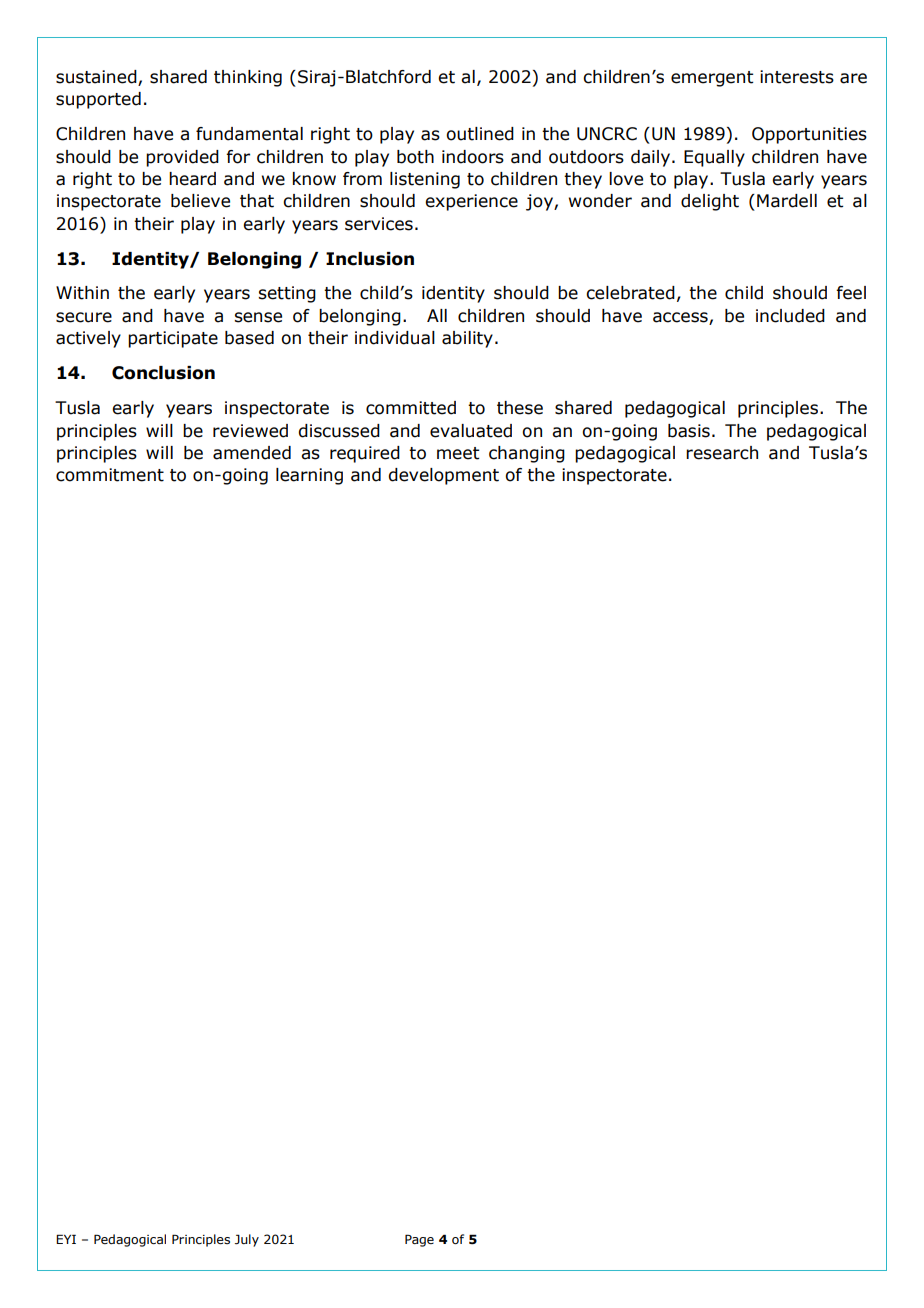 The image size is (924, 1308). I want to click on Opportunities, so click(809, 135).
